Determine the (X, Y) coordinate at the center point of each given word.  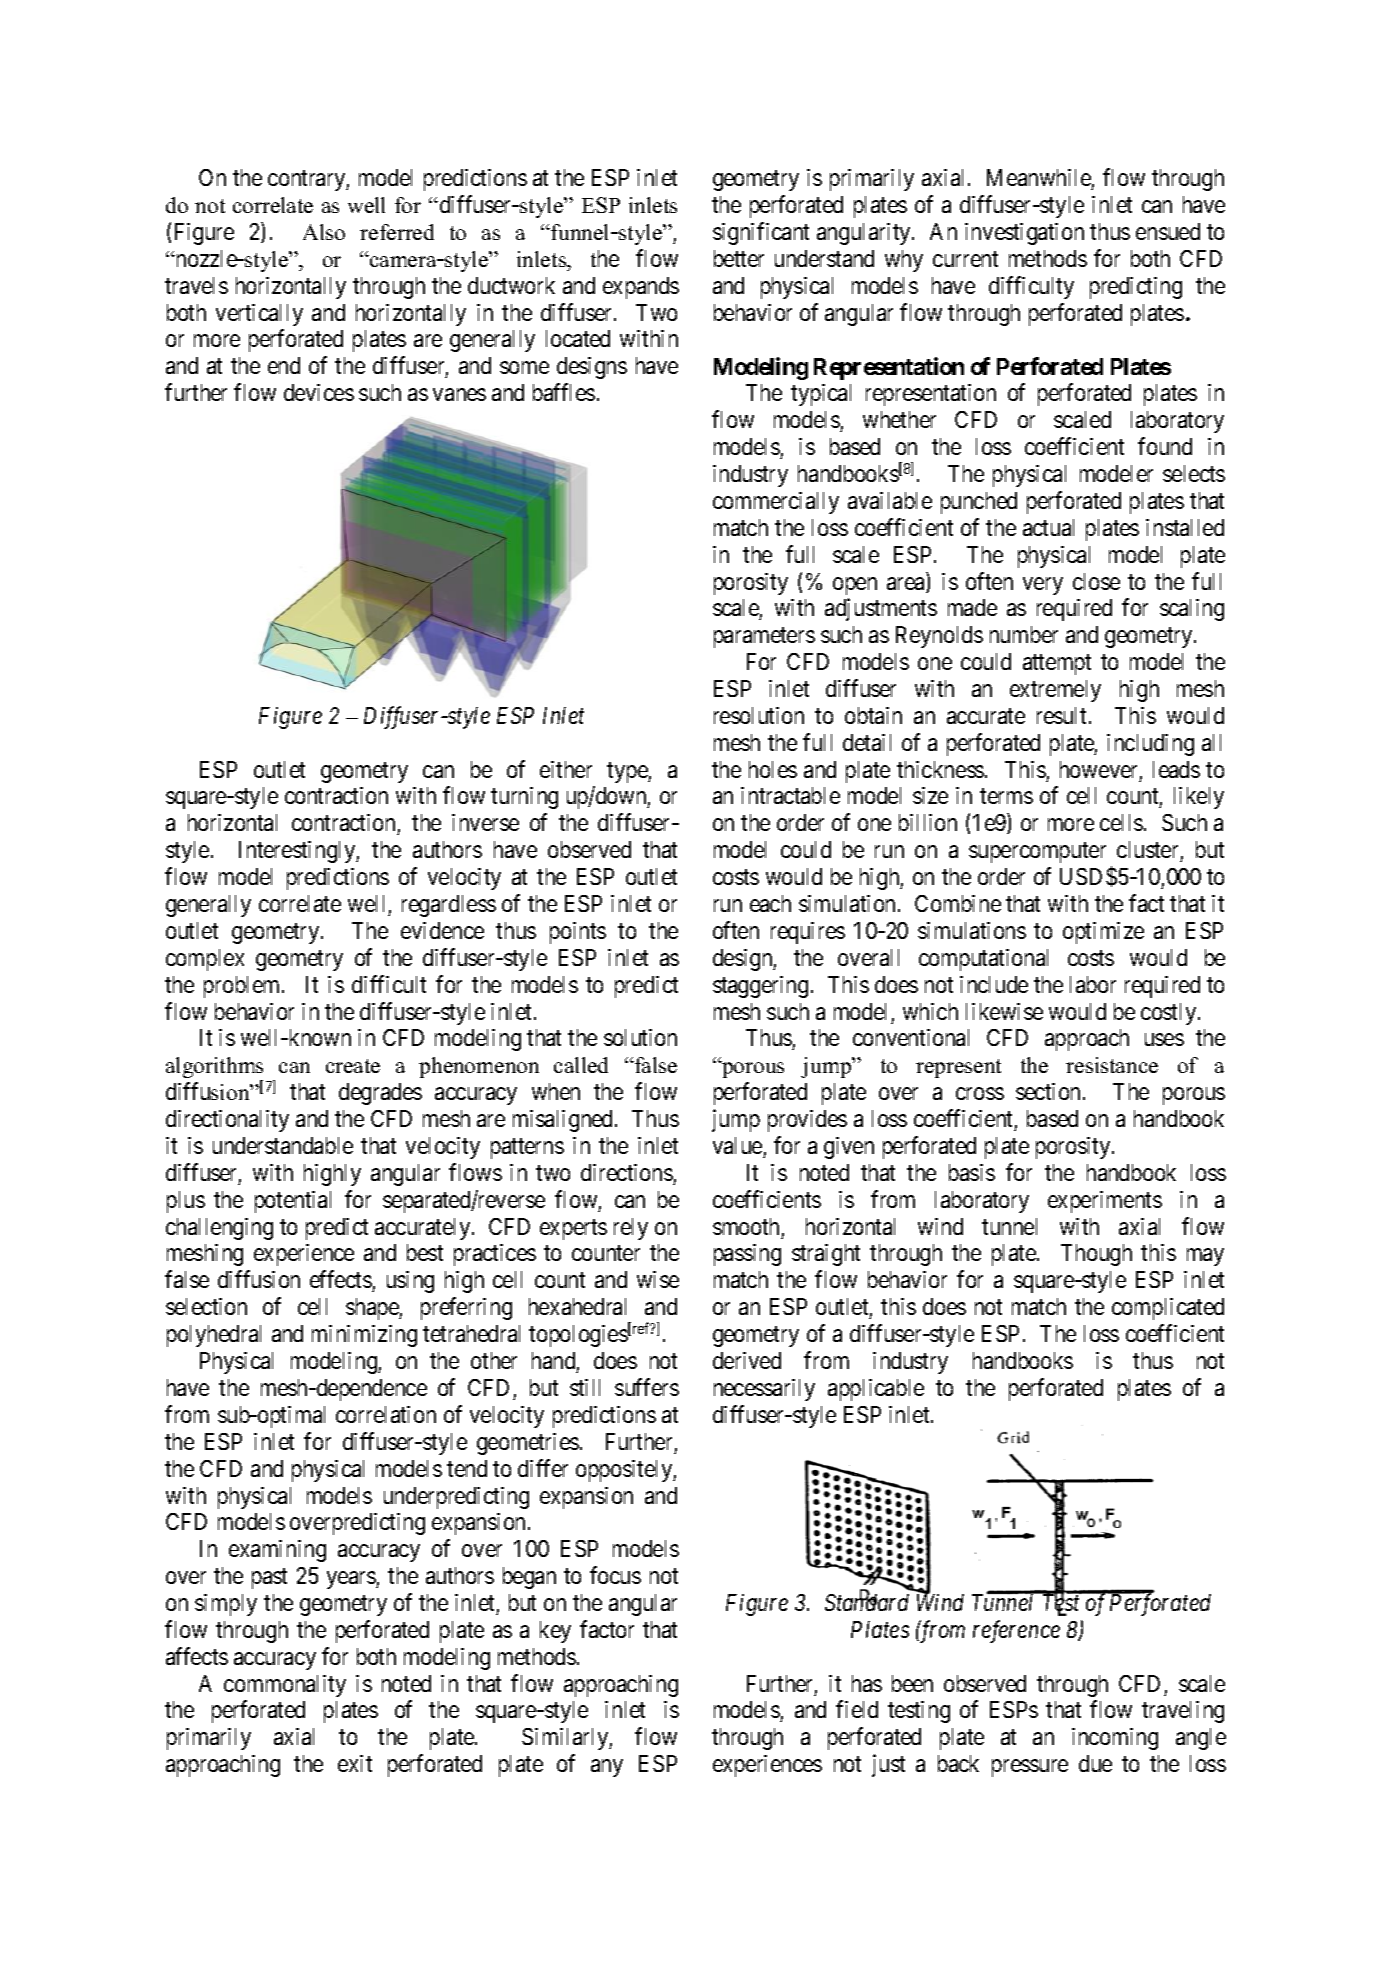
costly (1170, 1014)
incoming (1115, 1739)
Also (324, 232)
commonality (285, 1686)
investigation (1024, 234)
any (607, 1768)
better (739, 258)
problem (243, 987)
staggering (760, 987)
